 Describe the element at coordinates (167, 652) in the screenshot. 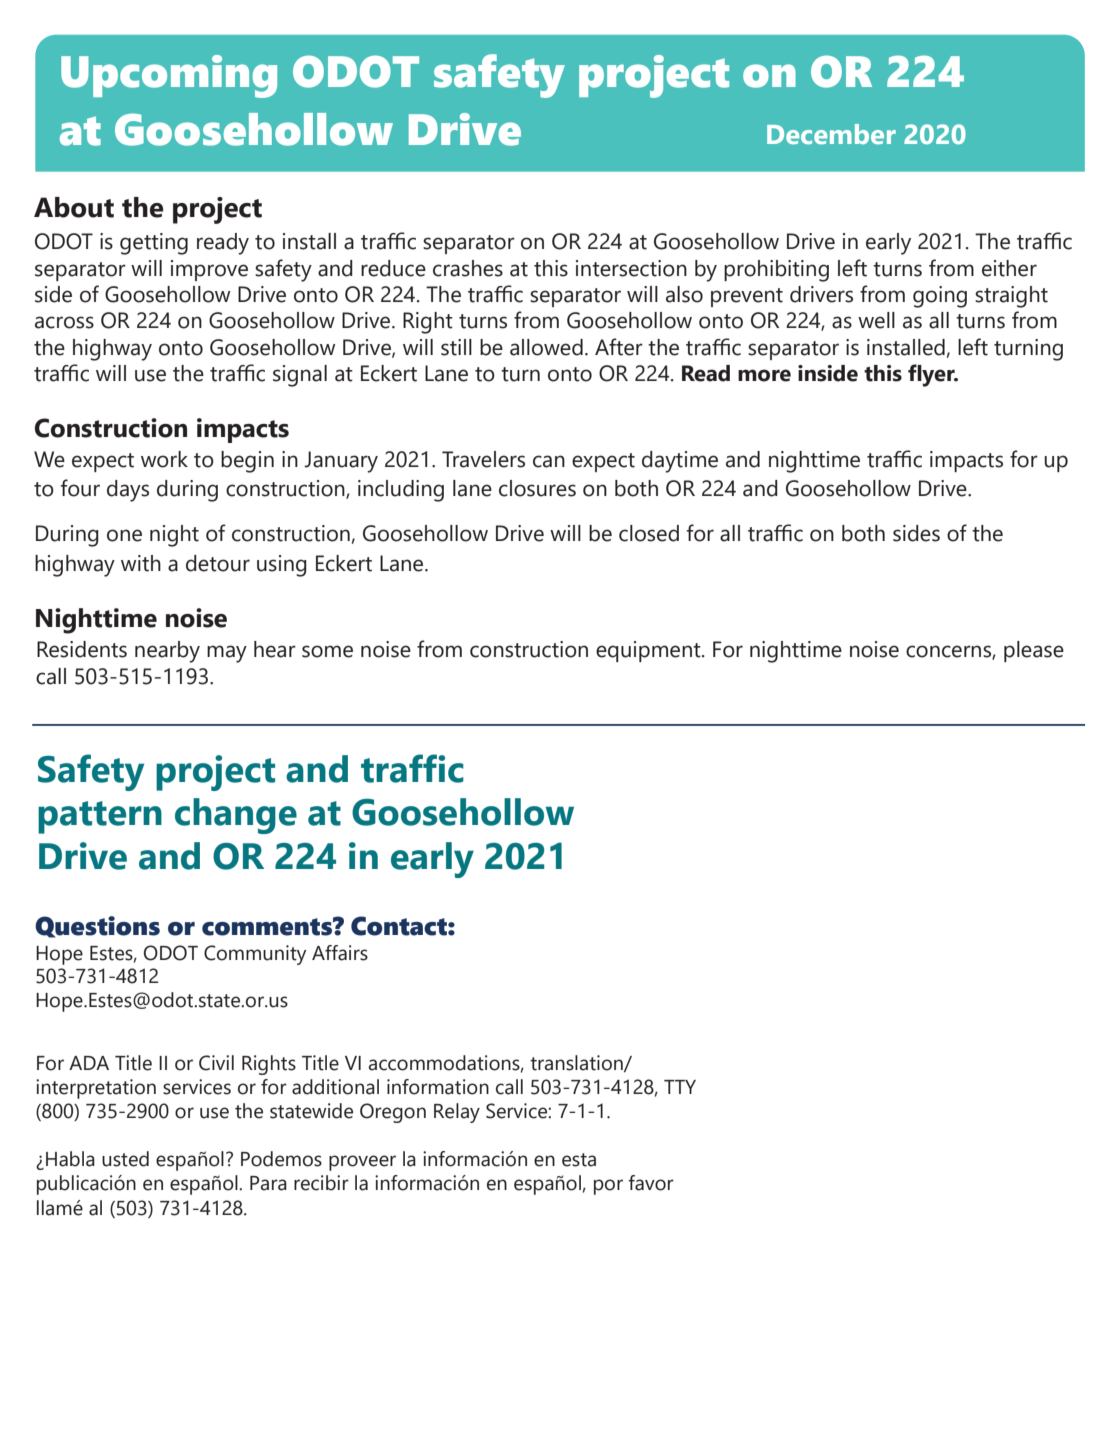

I see `nearby` at that location.
